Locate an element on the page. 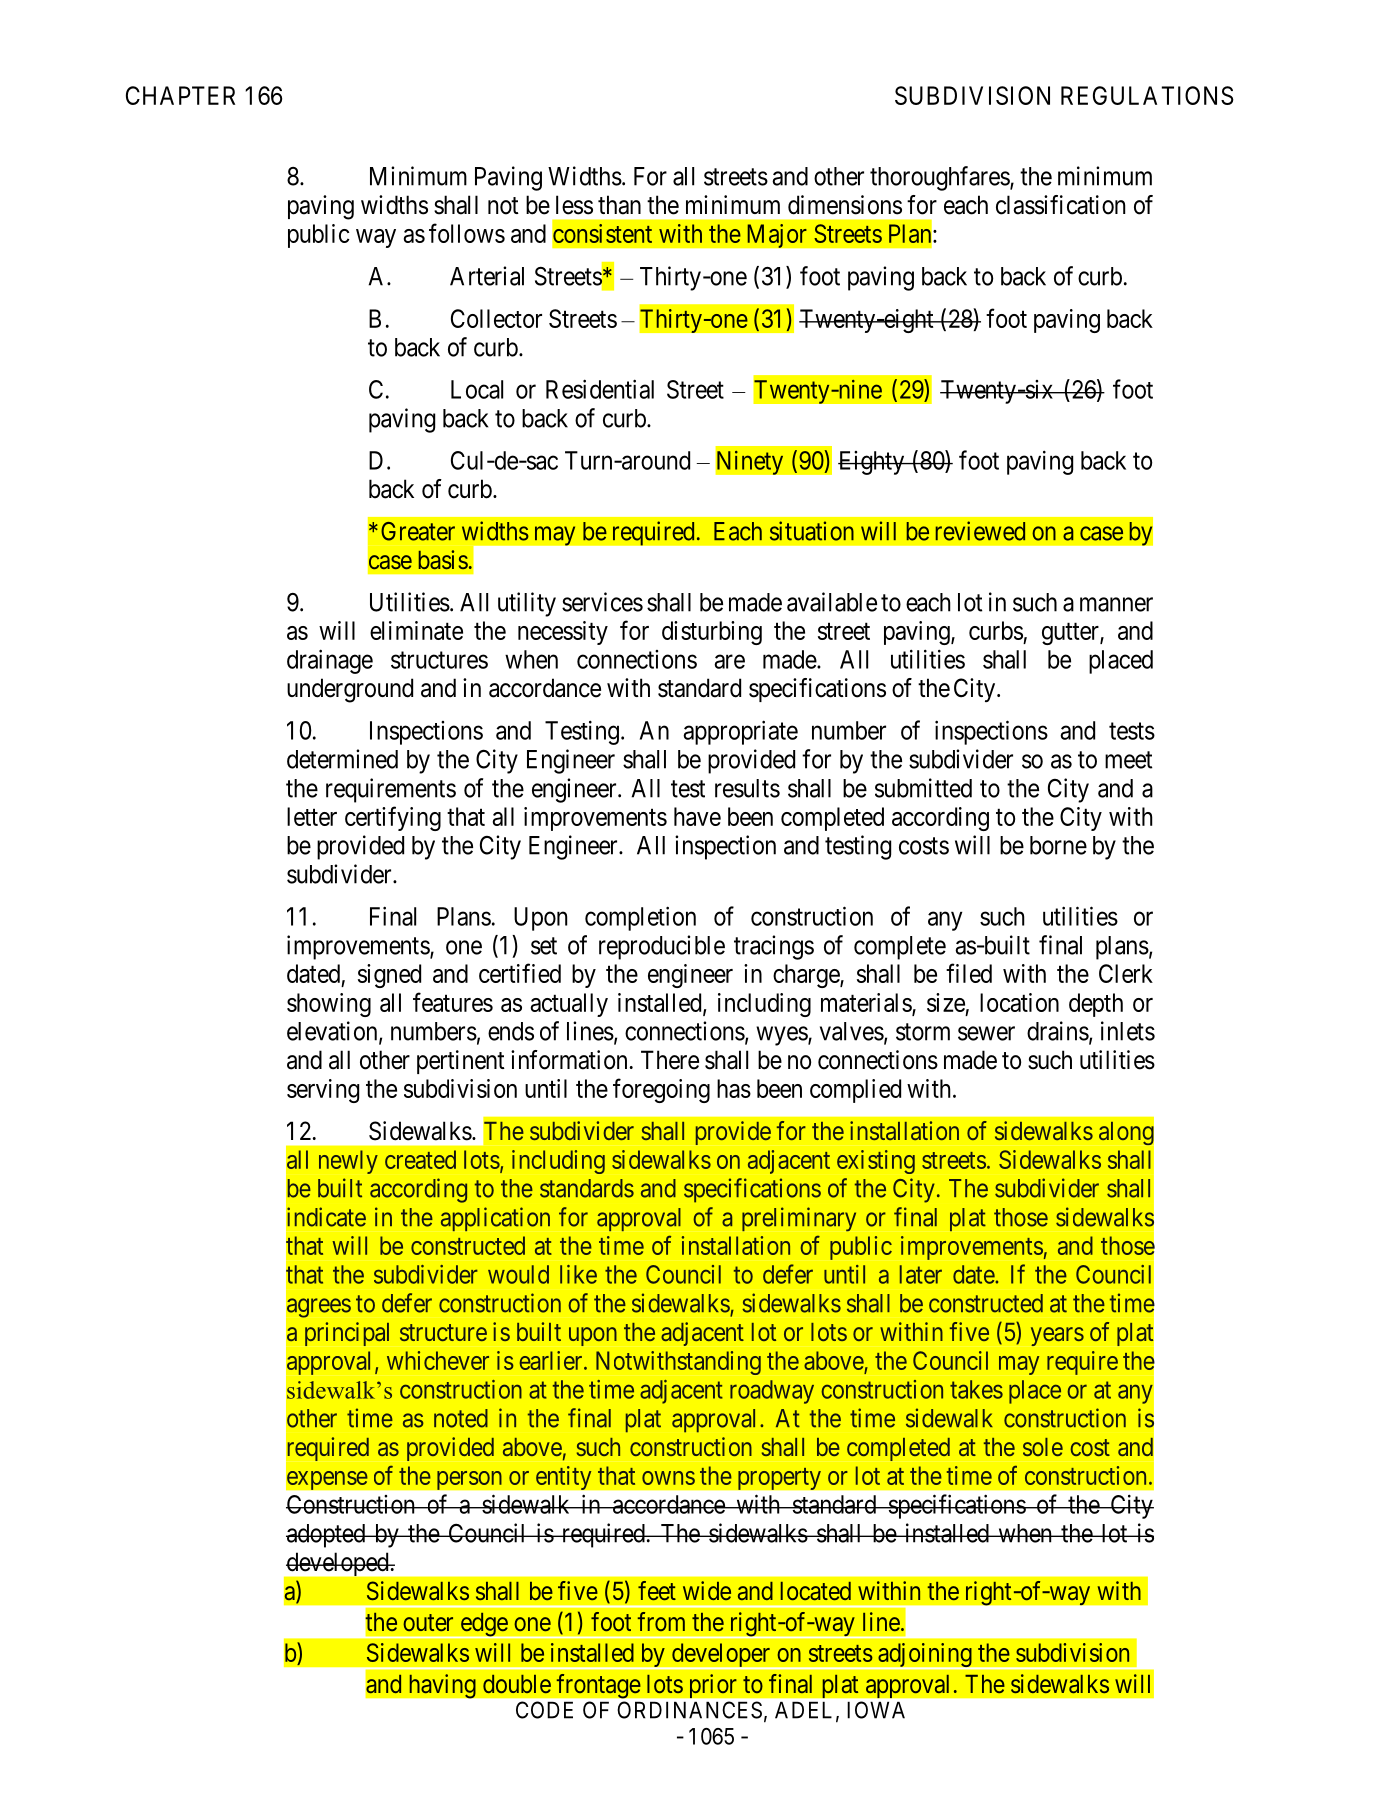 This page has width=1390, height=1799. from is located at coordinates (661, 1621).
